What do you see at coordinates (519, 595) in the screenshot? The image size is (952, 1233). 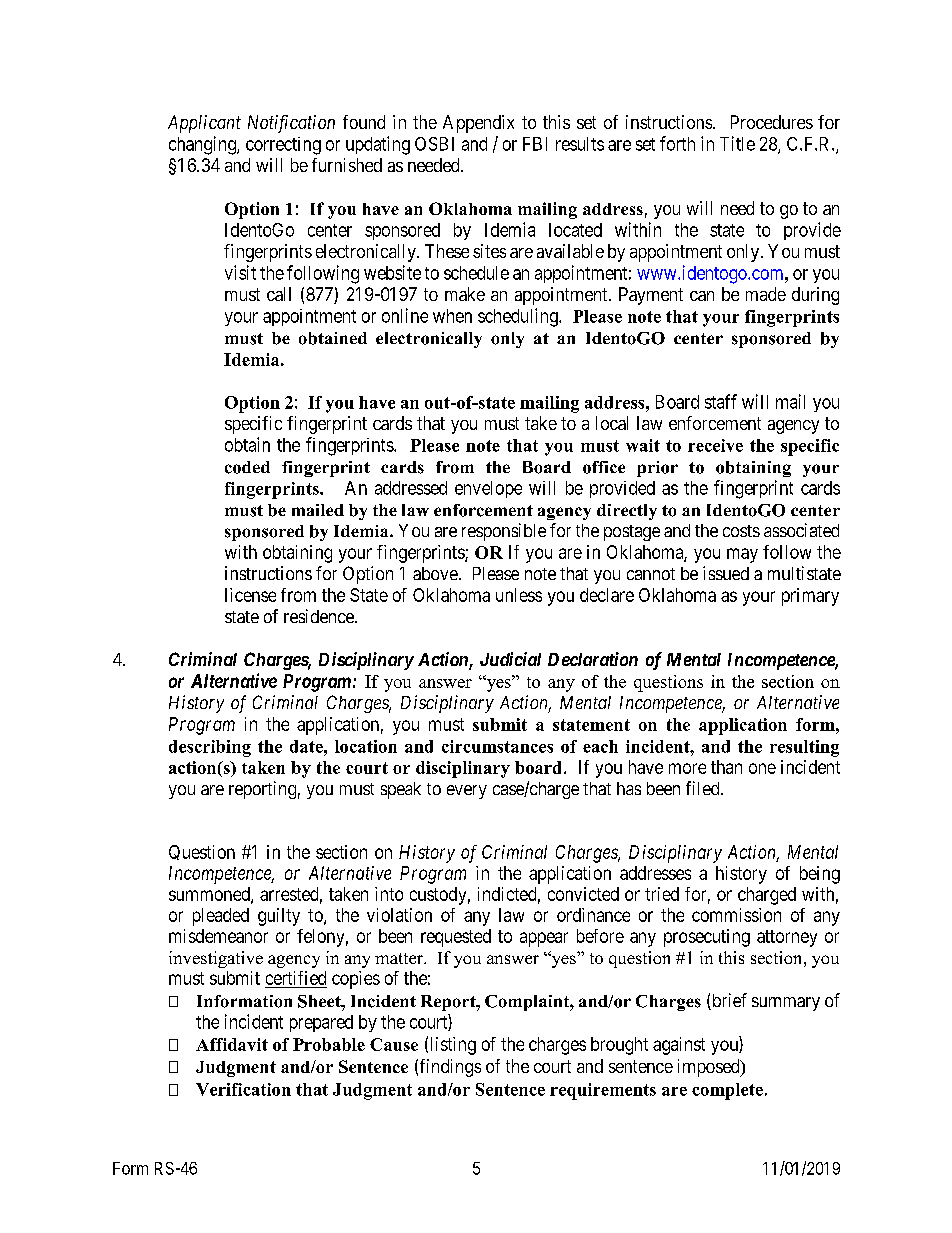 I see `unless` at bounding box center [519, 595].
